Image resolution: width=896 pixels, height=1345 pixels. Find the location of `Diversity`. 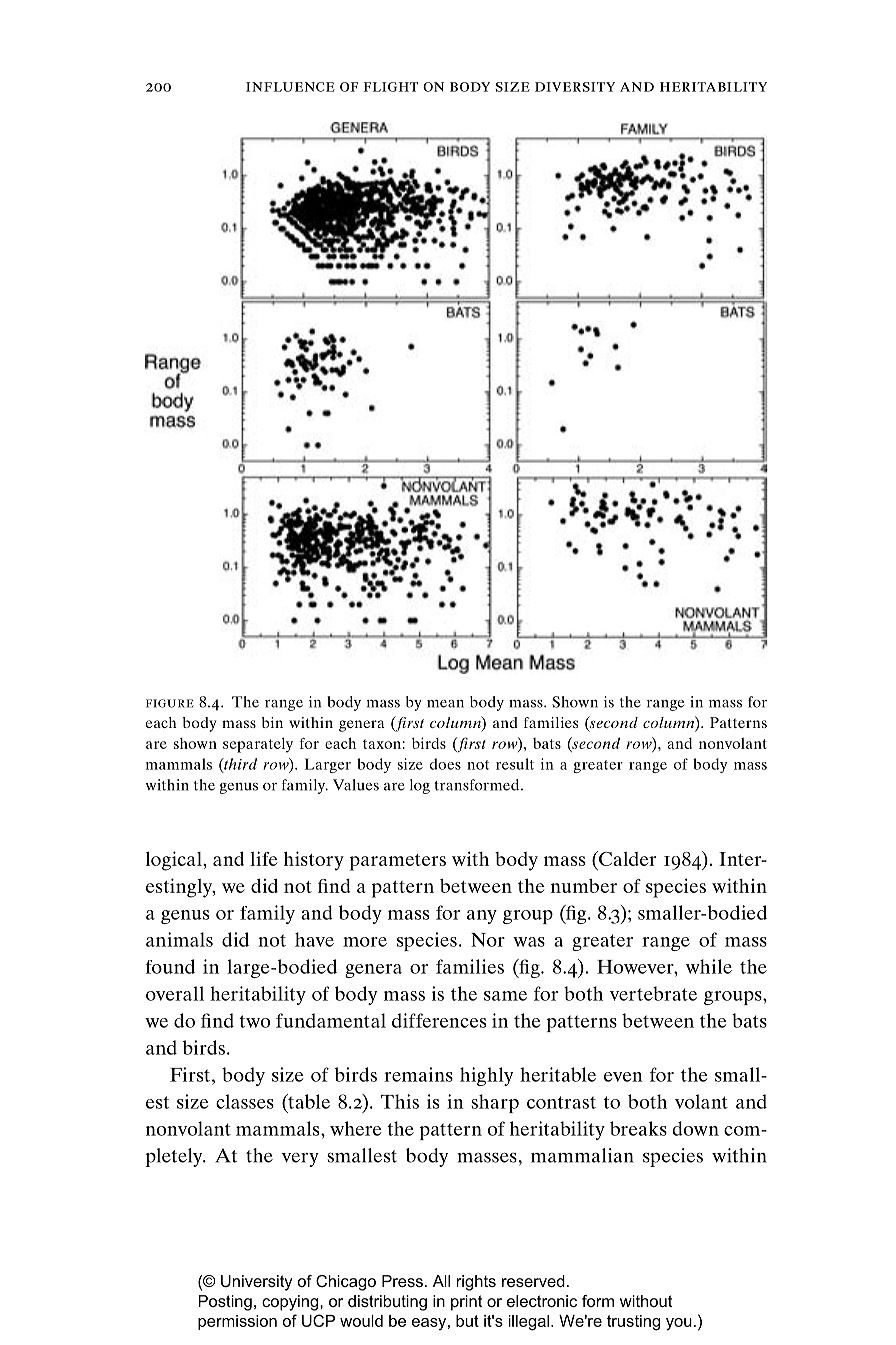

Diversity is located at coordinates (575, 87).
